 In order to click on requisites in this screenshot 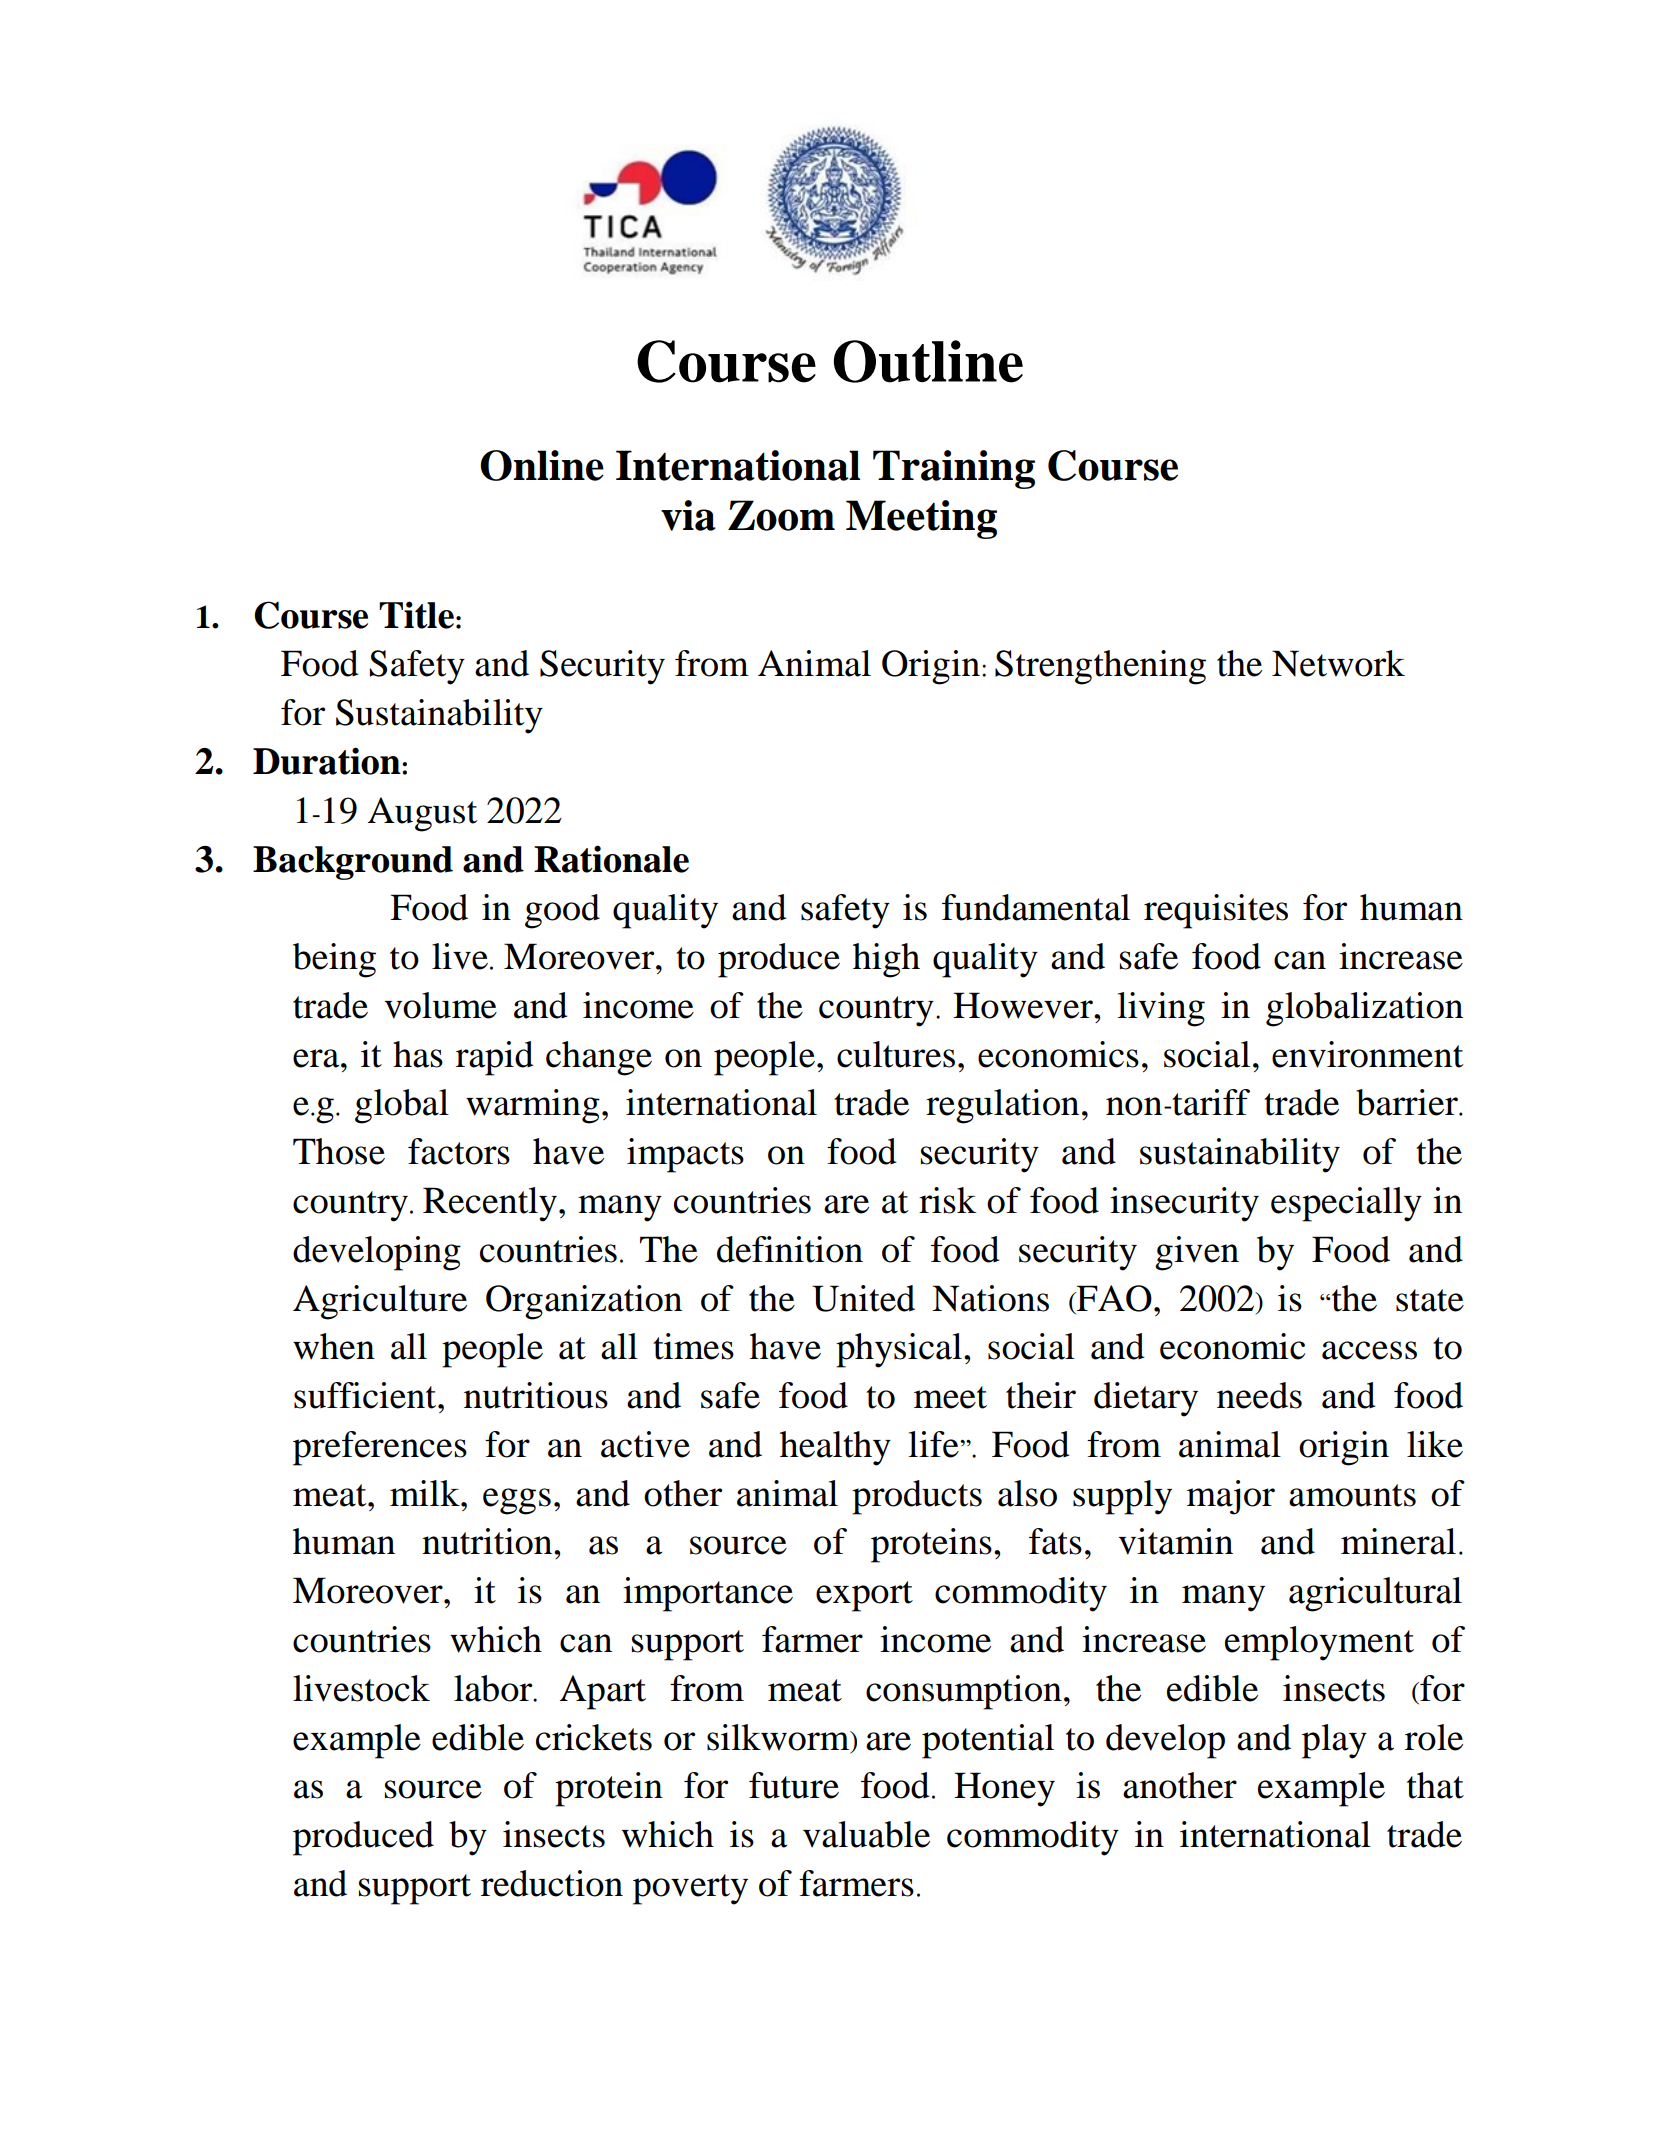, I will do `click(1216, 911)`.
